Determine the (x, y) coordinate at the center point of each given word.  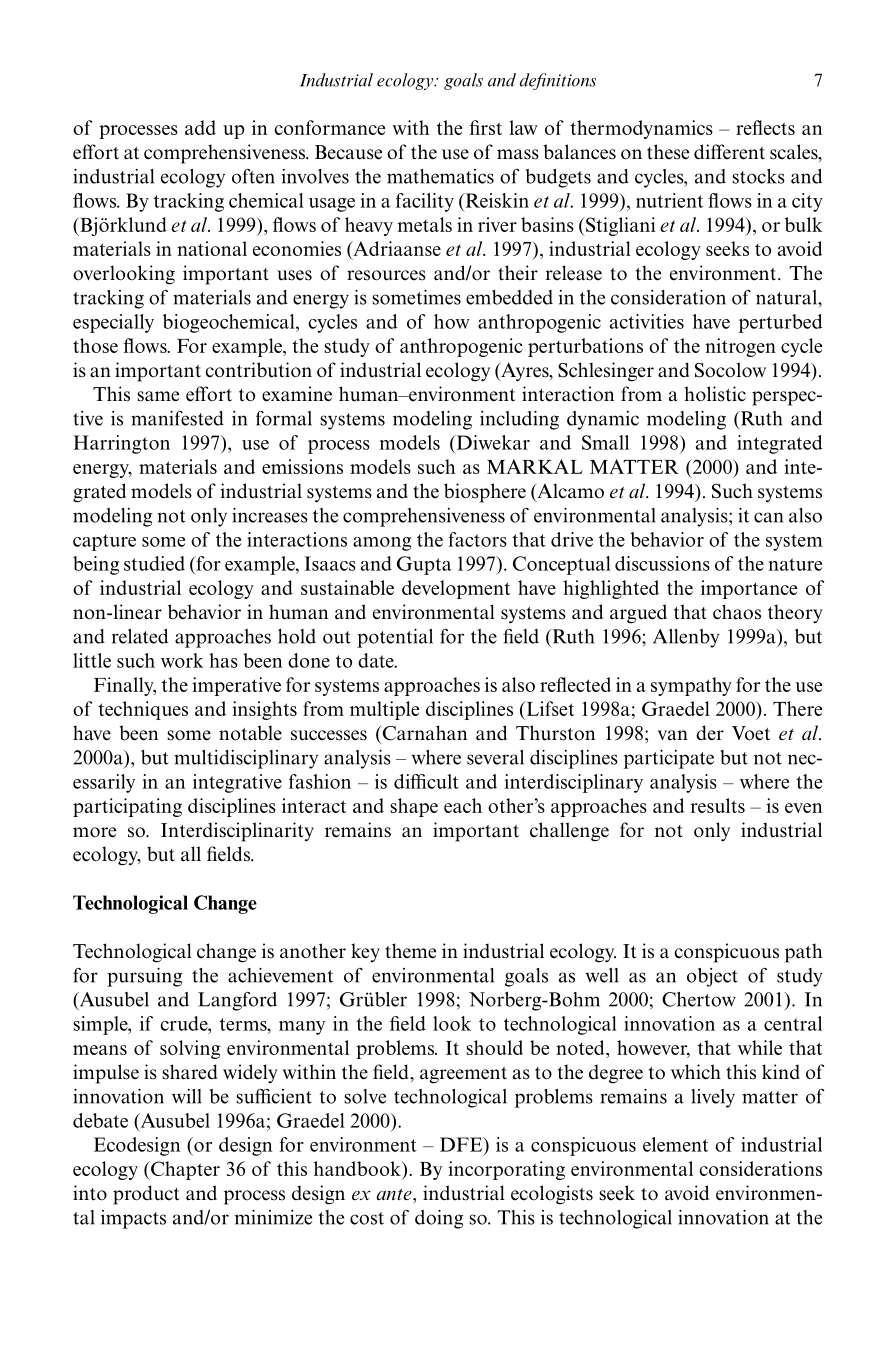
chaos (737, 612)
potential (395, 638)
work (182, 660)
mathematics (440, 176)
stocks (758, 176)
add (200, 127)
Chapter (184, 1170)
